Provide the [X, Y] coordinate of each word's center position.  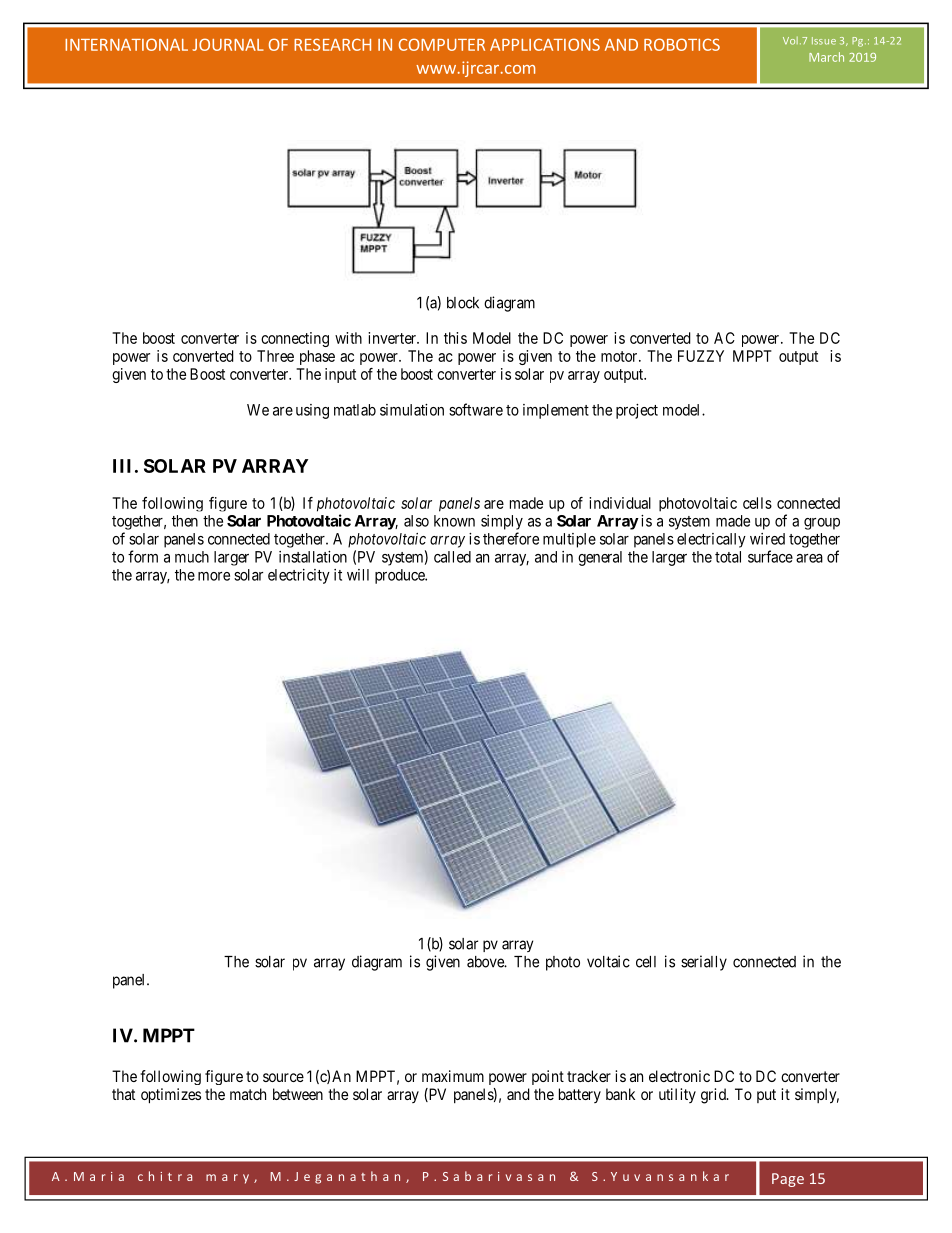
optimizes [171, 1096]
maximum [453, 1076]
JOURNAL [228, 44]
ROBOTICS [682, 44]
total [728, 557]
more [214, 576]
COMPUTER [442, 44]
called [452, 557]
